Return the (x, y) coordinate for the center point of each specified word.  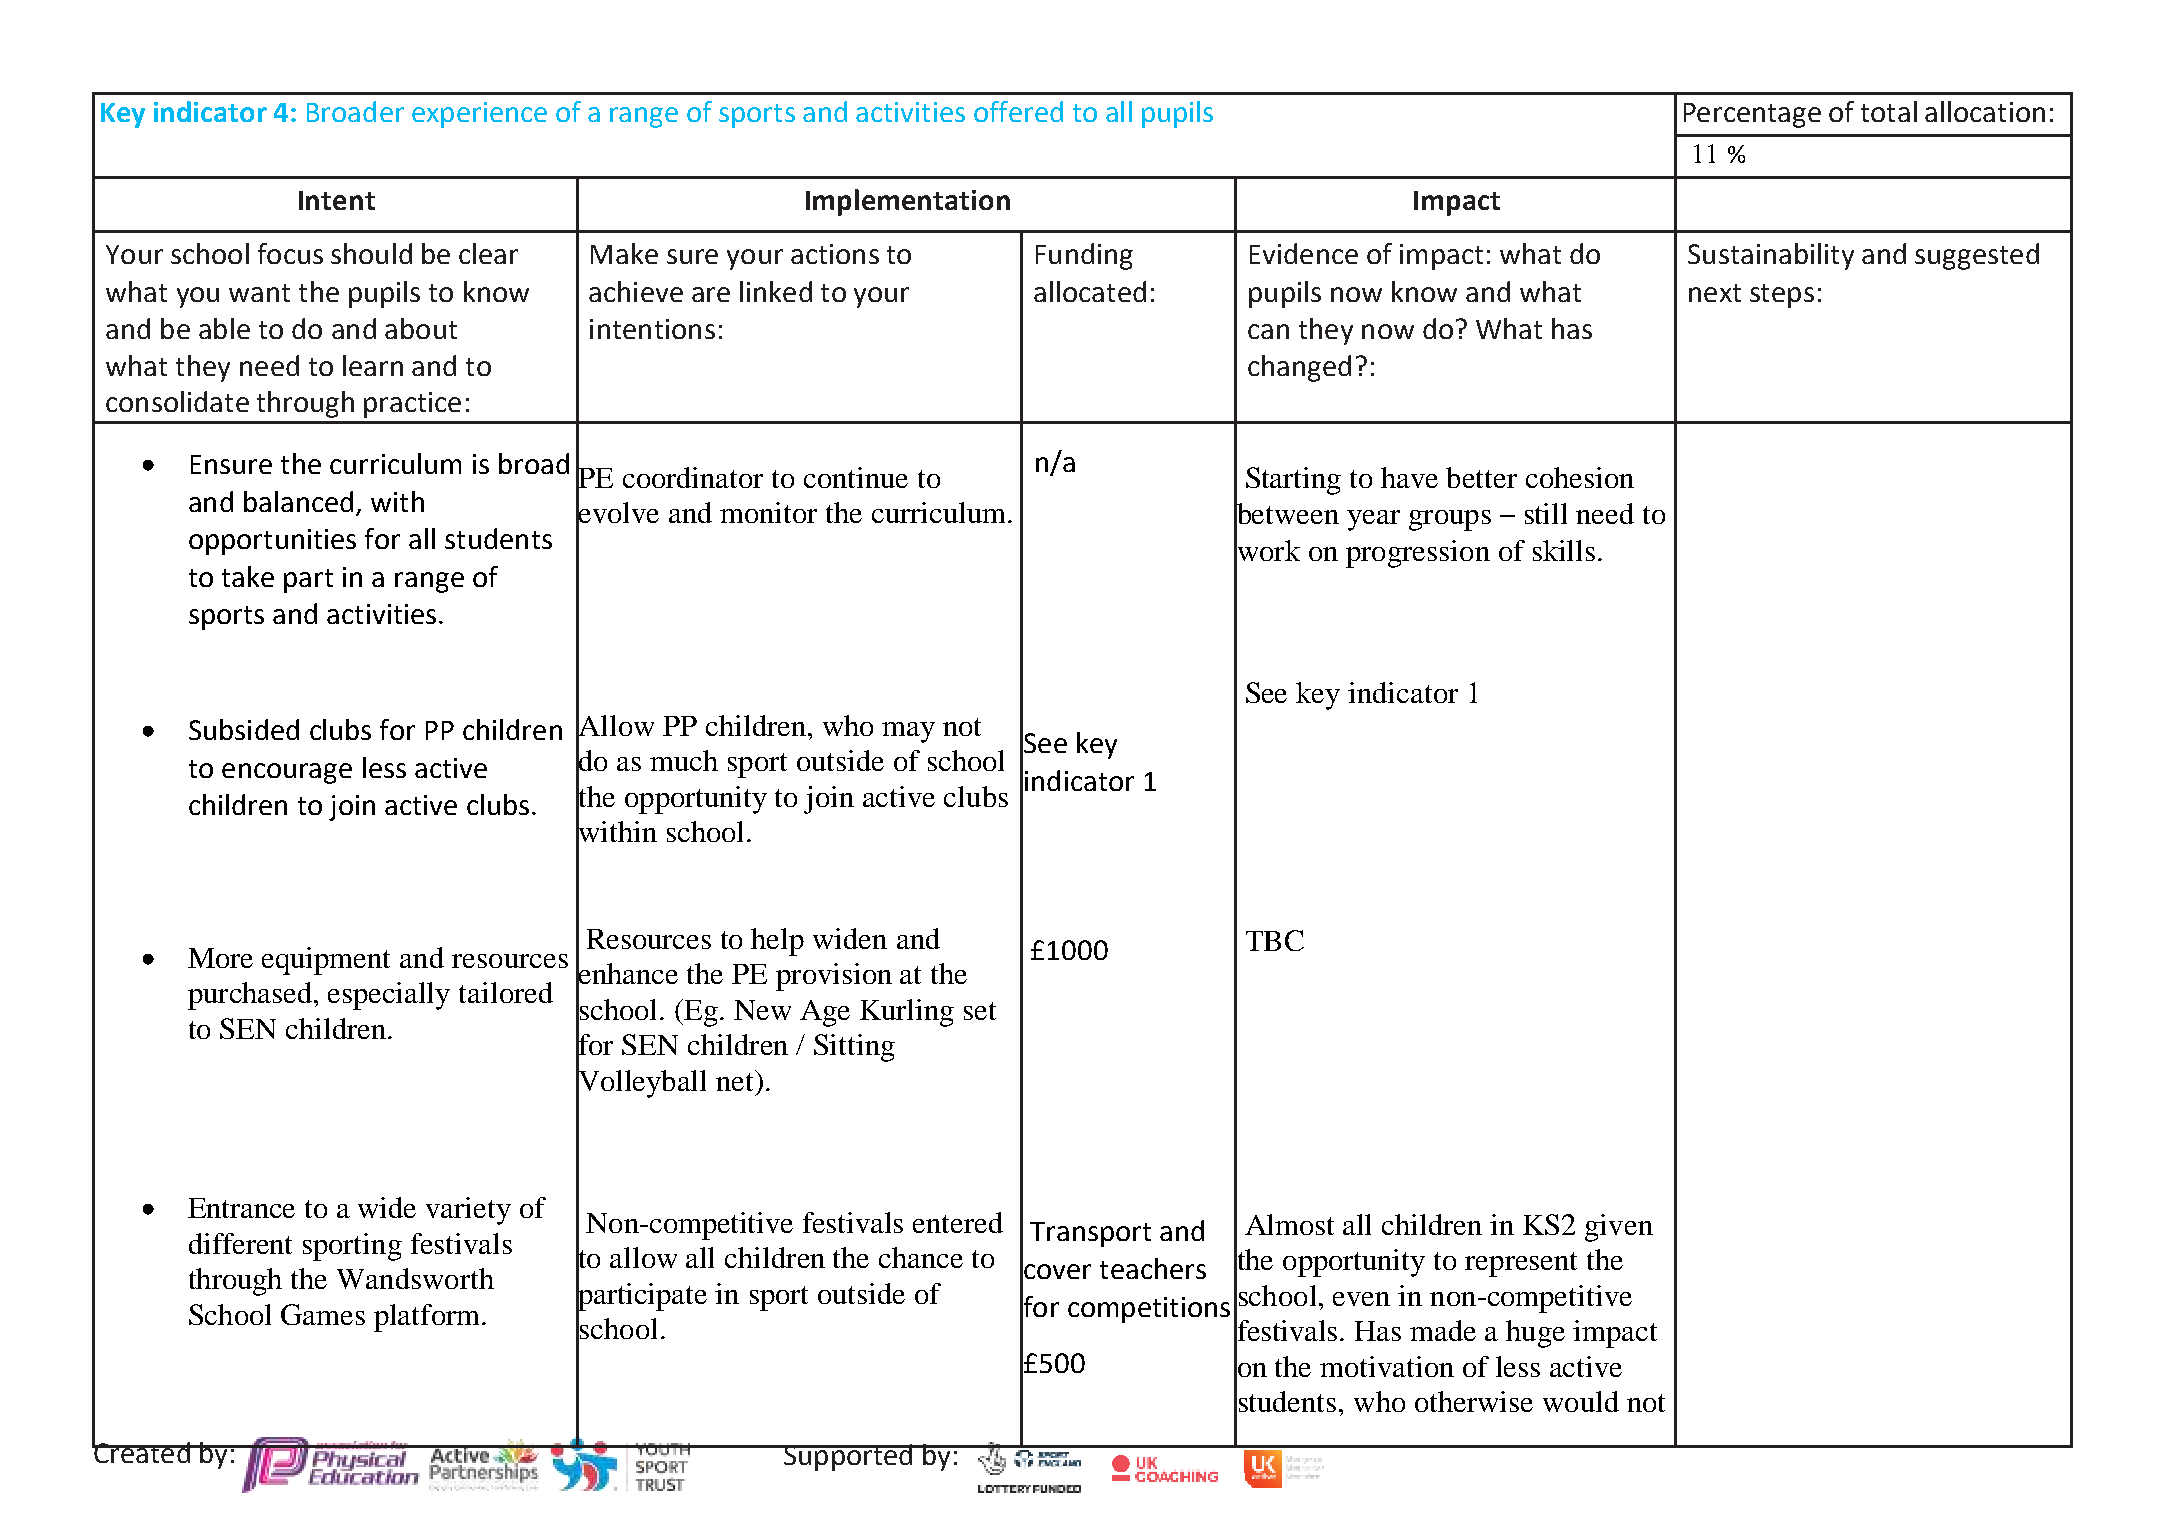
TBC (1275, 940)
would (1581, 1401)
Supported (848, 1457)
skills (1564, 550)
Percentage (1752, 115)
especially (389, 996)
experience (479, 115)
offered (1018, 111)
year (1373, 520)
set (980, 1011)
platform (428, 1318)
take (248, 576)
